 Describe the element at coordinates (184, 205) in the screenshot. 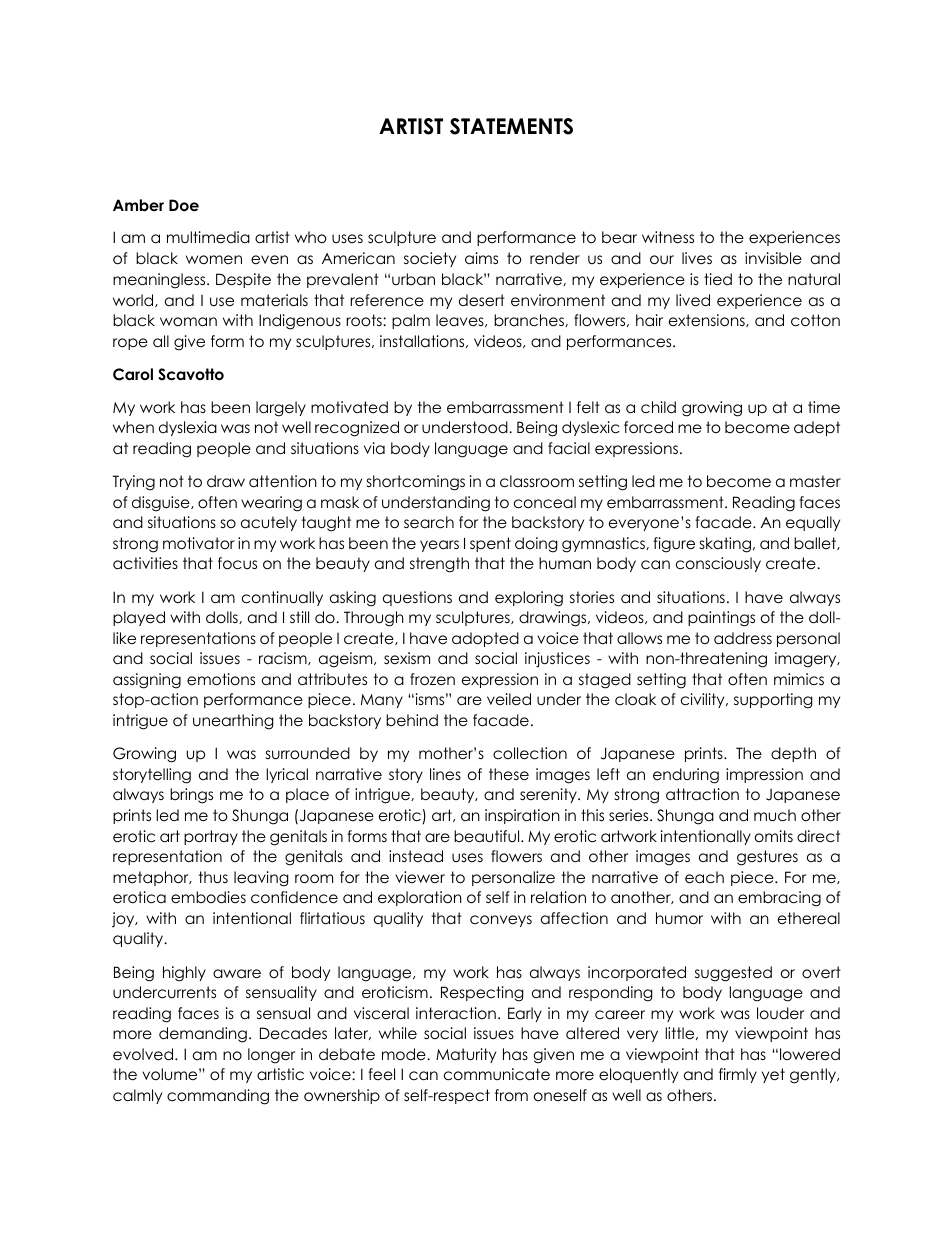

I see `Doe` at that location.
